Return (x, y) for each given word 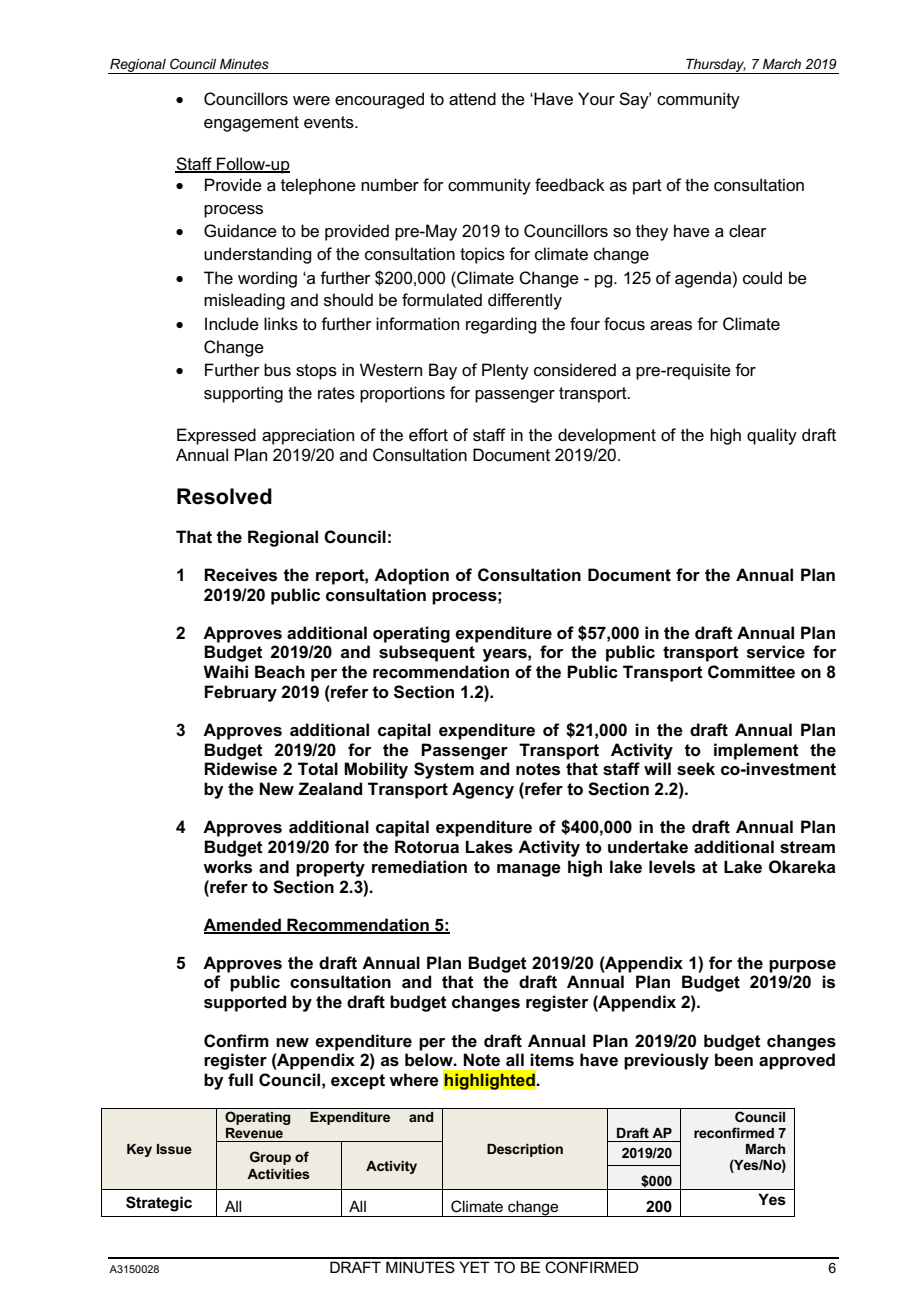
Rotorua (427, 847)
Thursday (715, 66)
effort (428, 435)
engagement (251, 124)
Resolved (224, 496)
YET (474, 1267)
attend (472, 99)
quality (772, 436)
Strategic (159, 1204)
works (227, 867)
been (734, 1060)
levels (672, 867)
